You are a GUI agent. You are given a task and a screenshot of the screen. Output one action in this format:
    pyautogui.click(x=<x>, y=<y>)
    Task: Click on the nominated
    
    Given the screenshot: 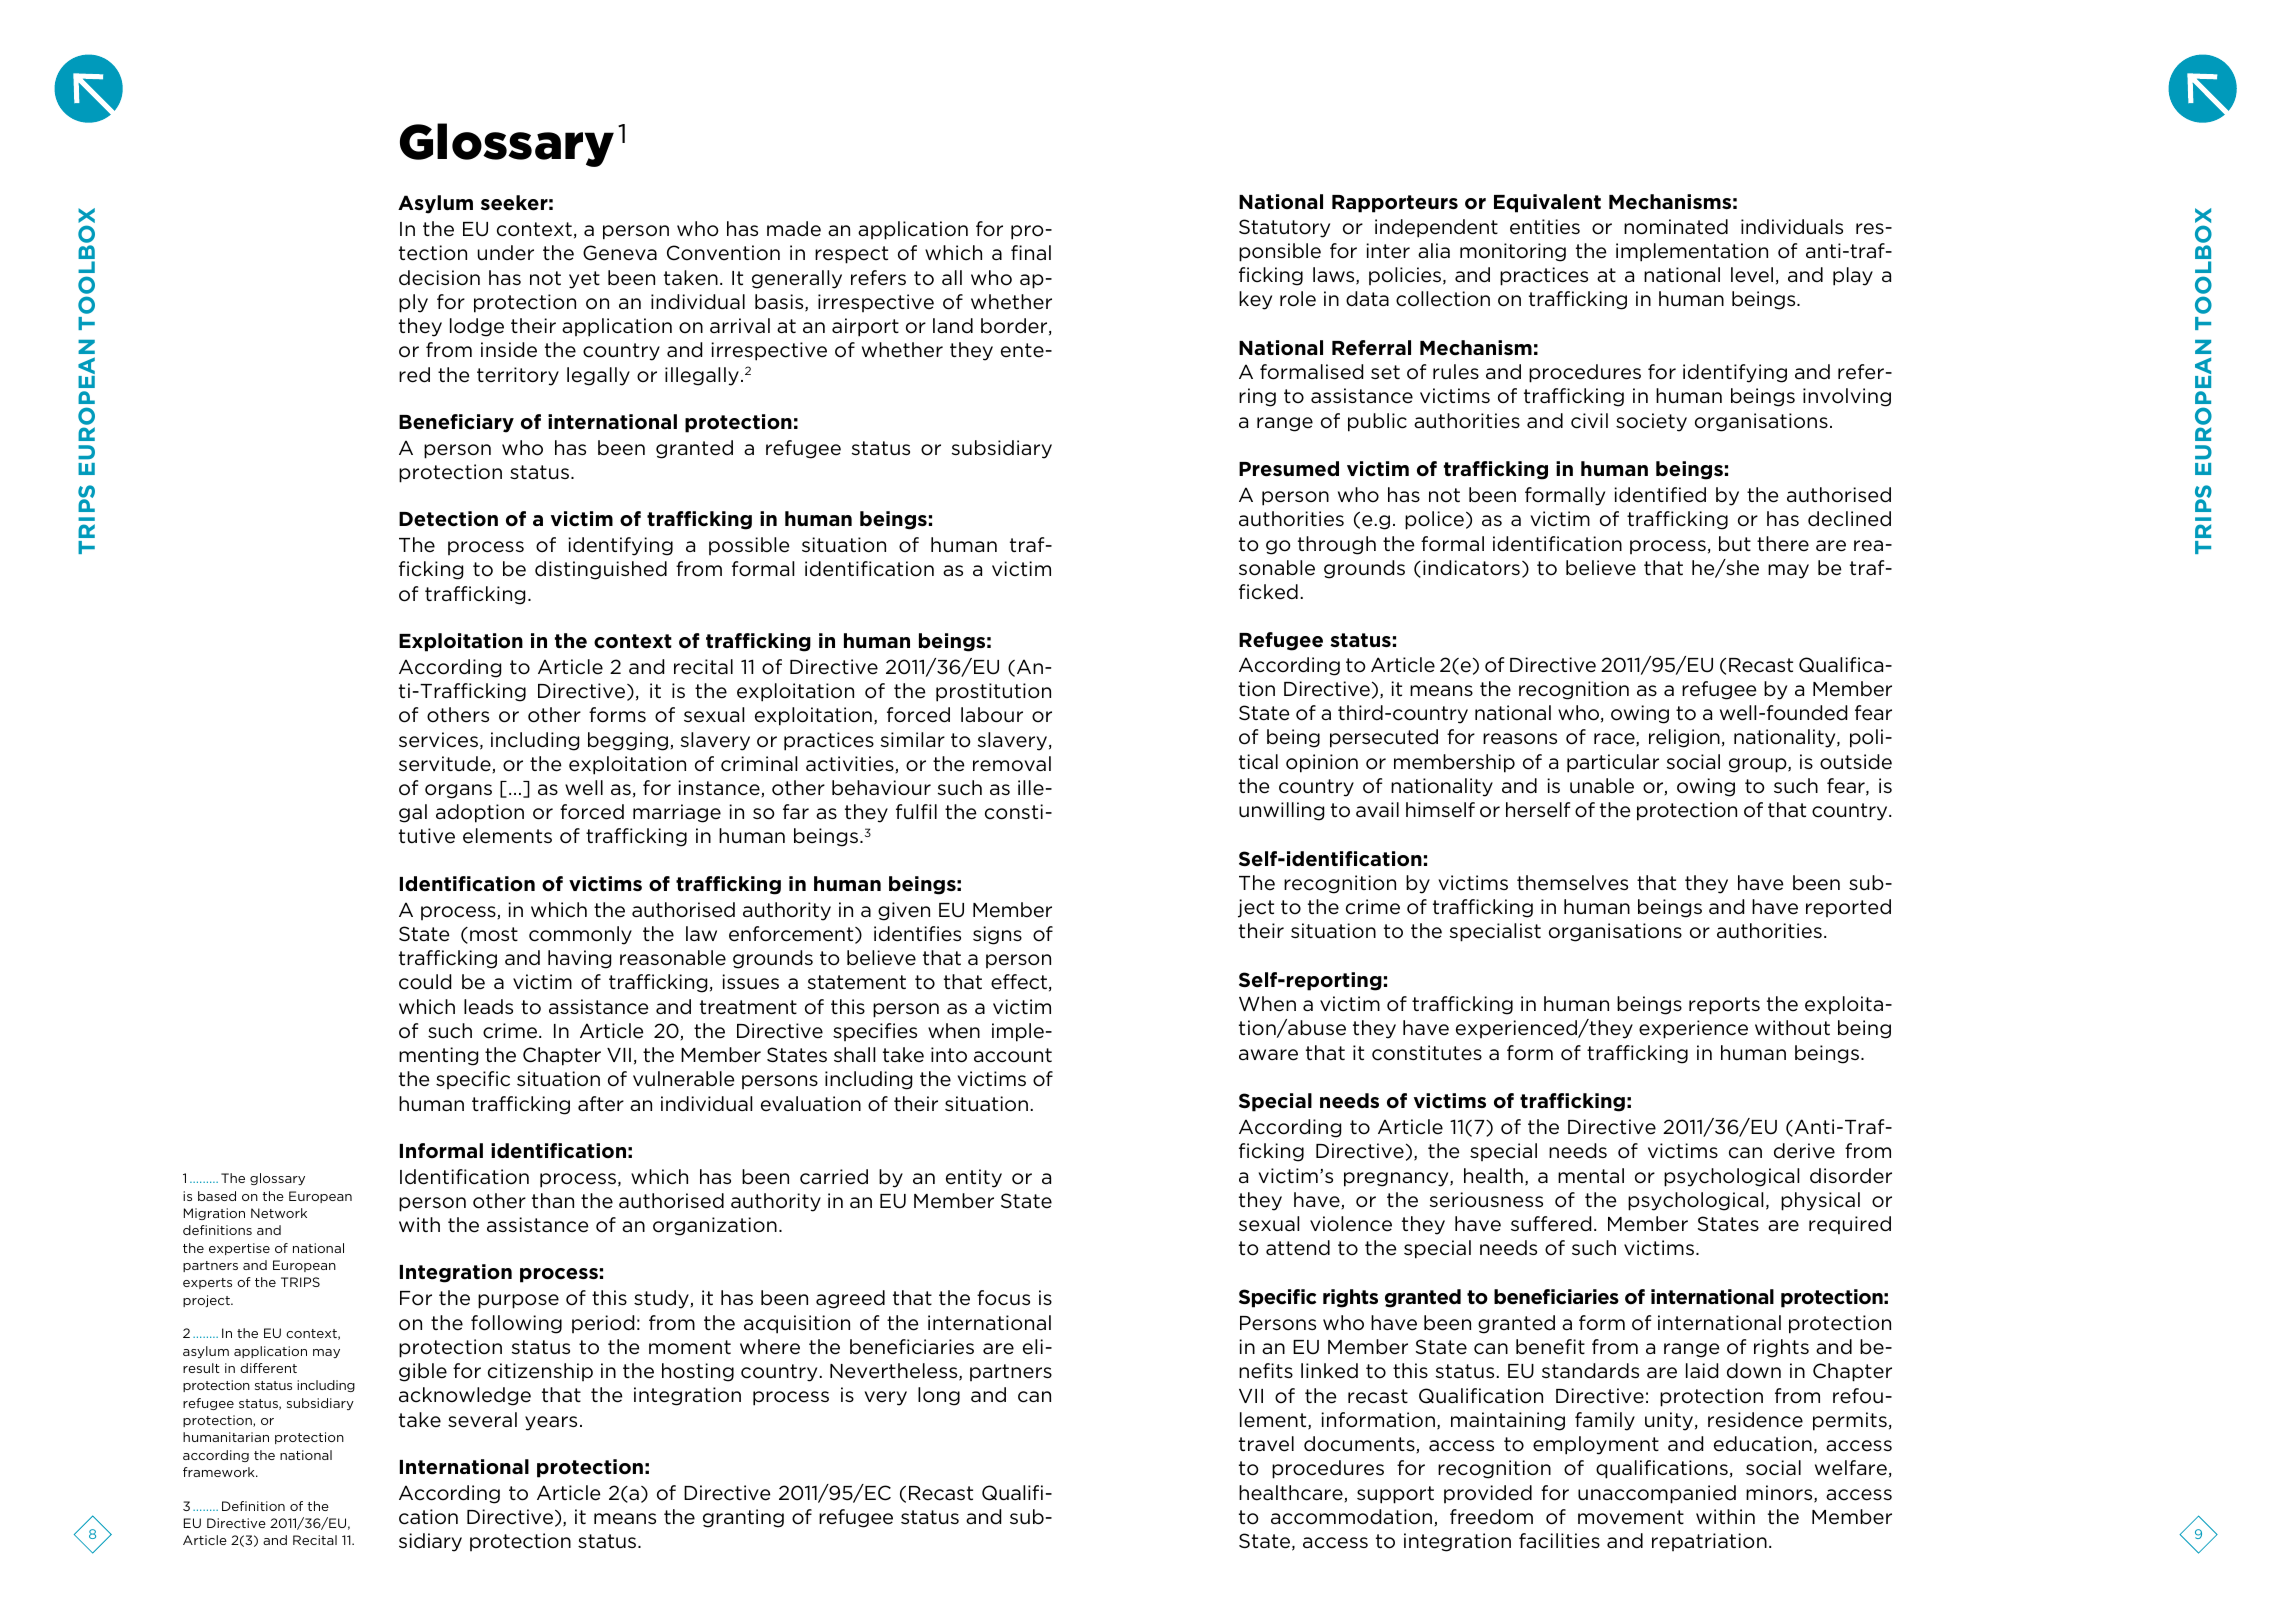 What is the action you would take?
    pyautogui.click(x=1676, y=227)
